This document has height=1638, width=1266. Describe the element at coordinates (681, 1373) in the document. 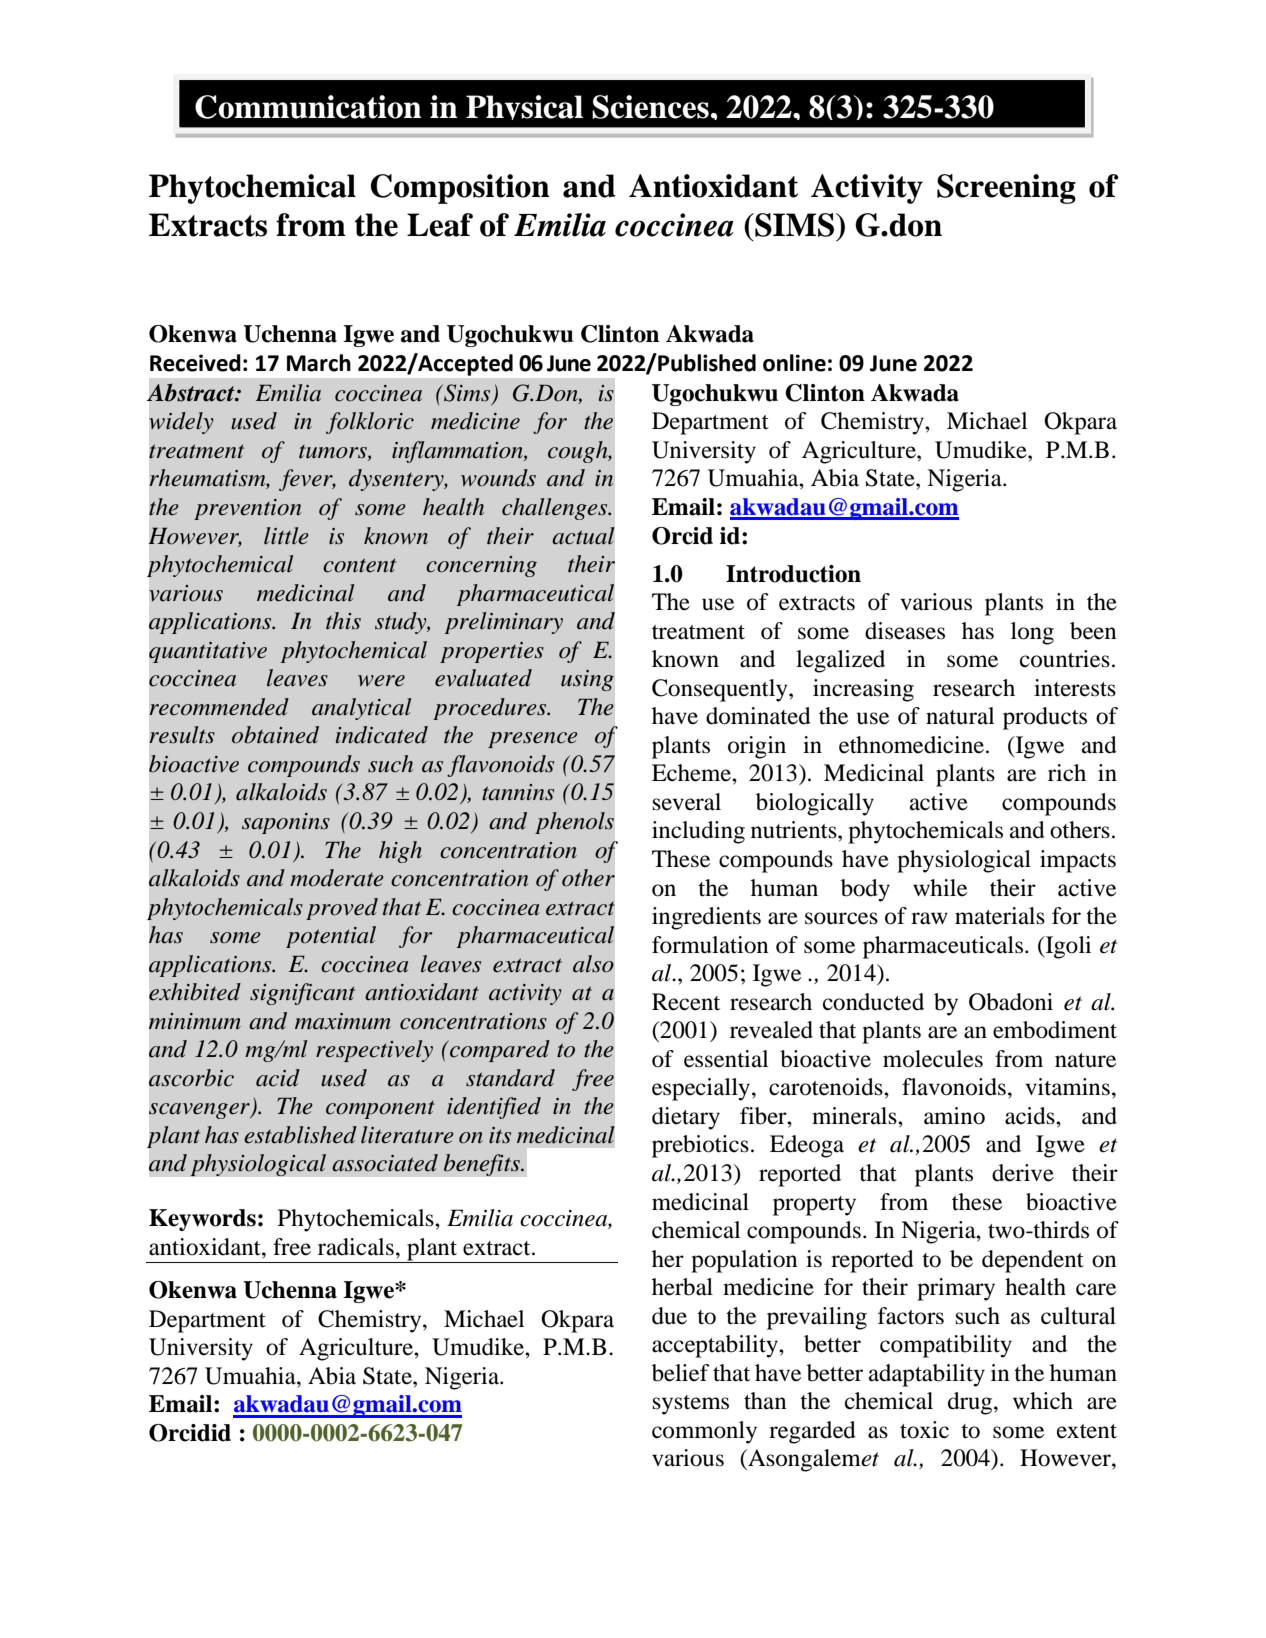

I see `belief` at that location.
